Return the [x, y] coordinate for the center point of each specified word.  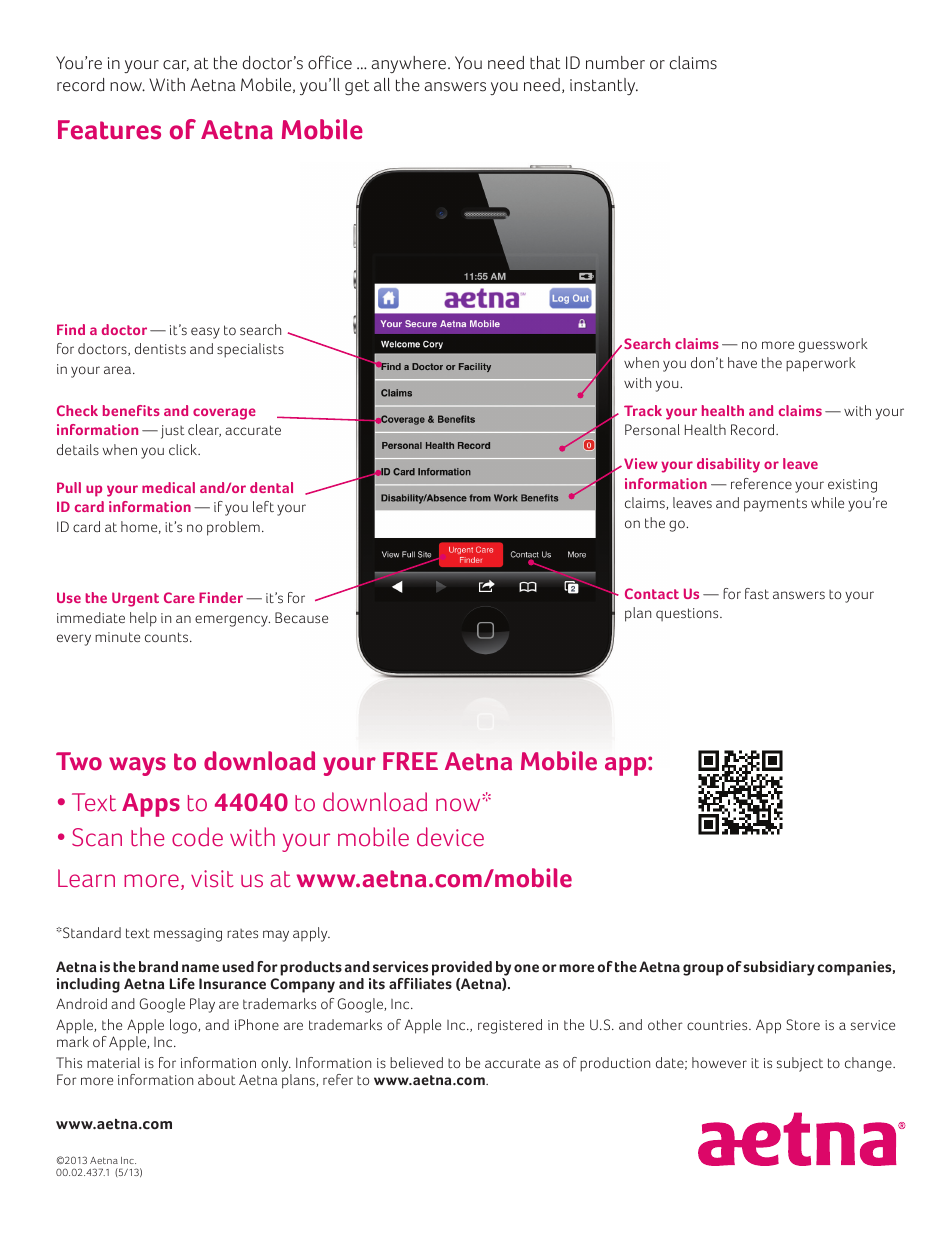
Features [109, 130]
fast [757, 593]
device [450, 837]
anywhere [410, 64]
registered [510, 1026]
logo [184, 1026]
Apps [151, 805]
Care [179, 597]
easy [205, 333]
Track [643, 410]
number [615, 63]
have [742, 362]
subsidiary [779, 968]
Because [301, 618]
